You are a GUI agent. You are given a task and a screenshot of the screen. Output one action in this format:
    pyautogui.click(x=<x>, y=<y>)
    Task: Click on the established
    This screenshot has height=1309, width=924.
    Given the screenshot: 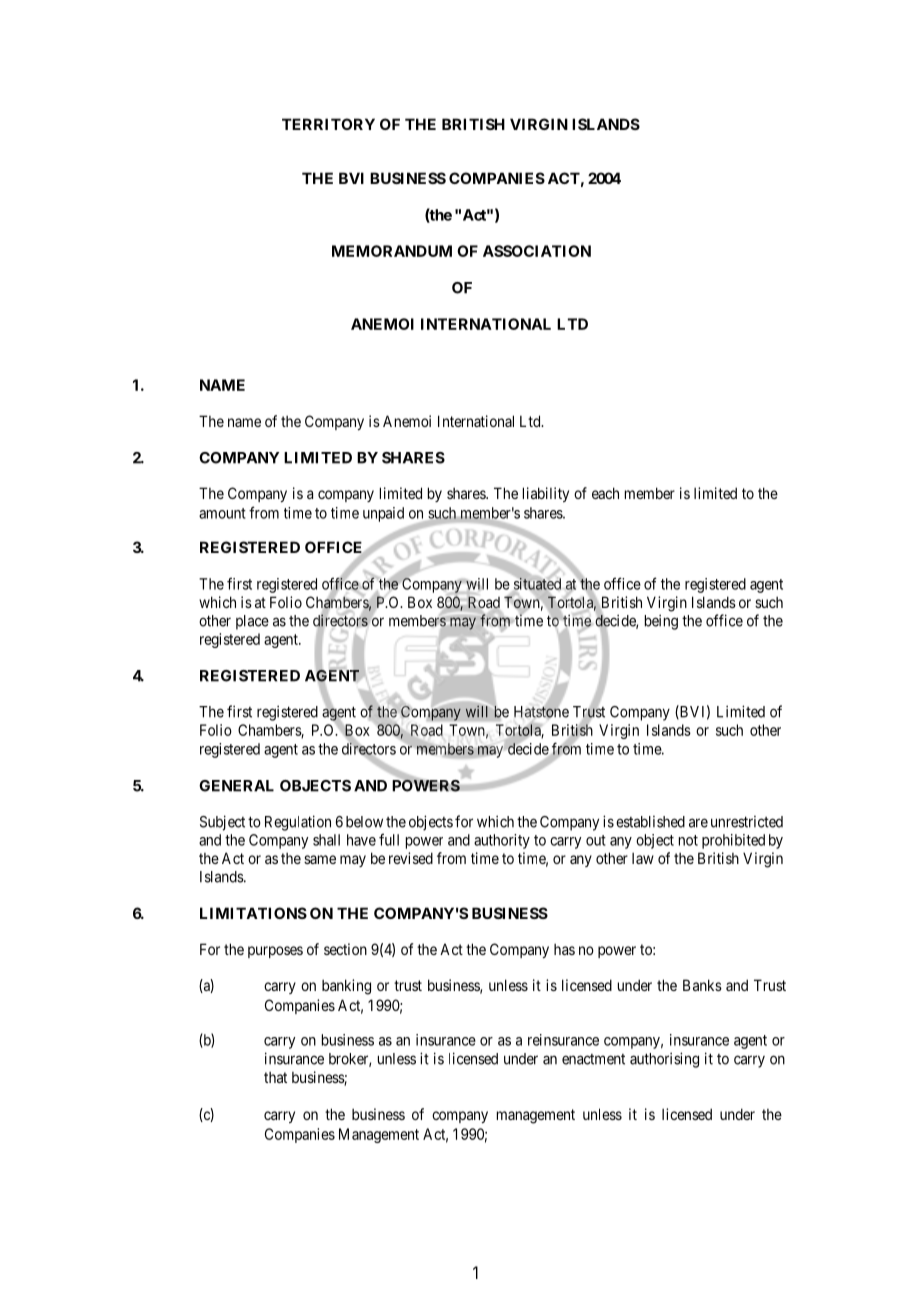 What is the action you would take?
    pyautogui.click(x=650, y=822)
